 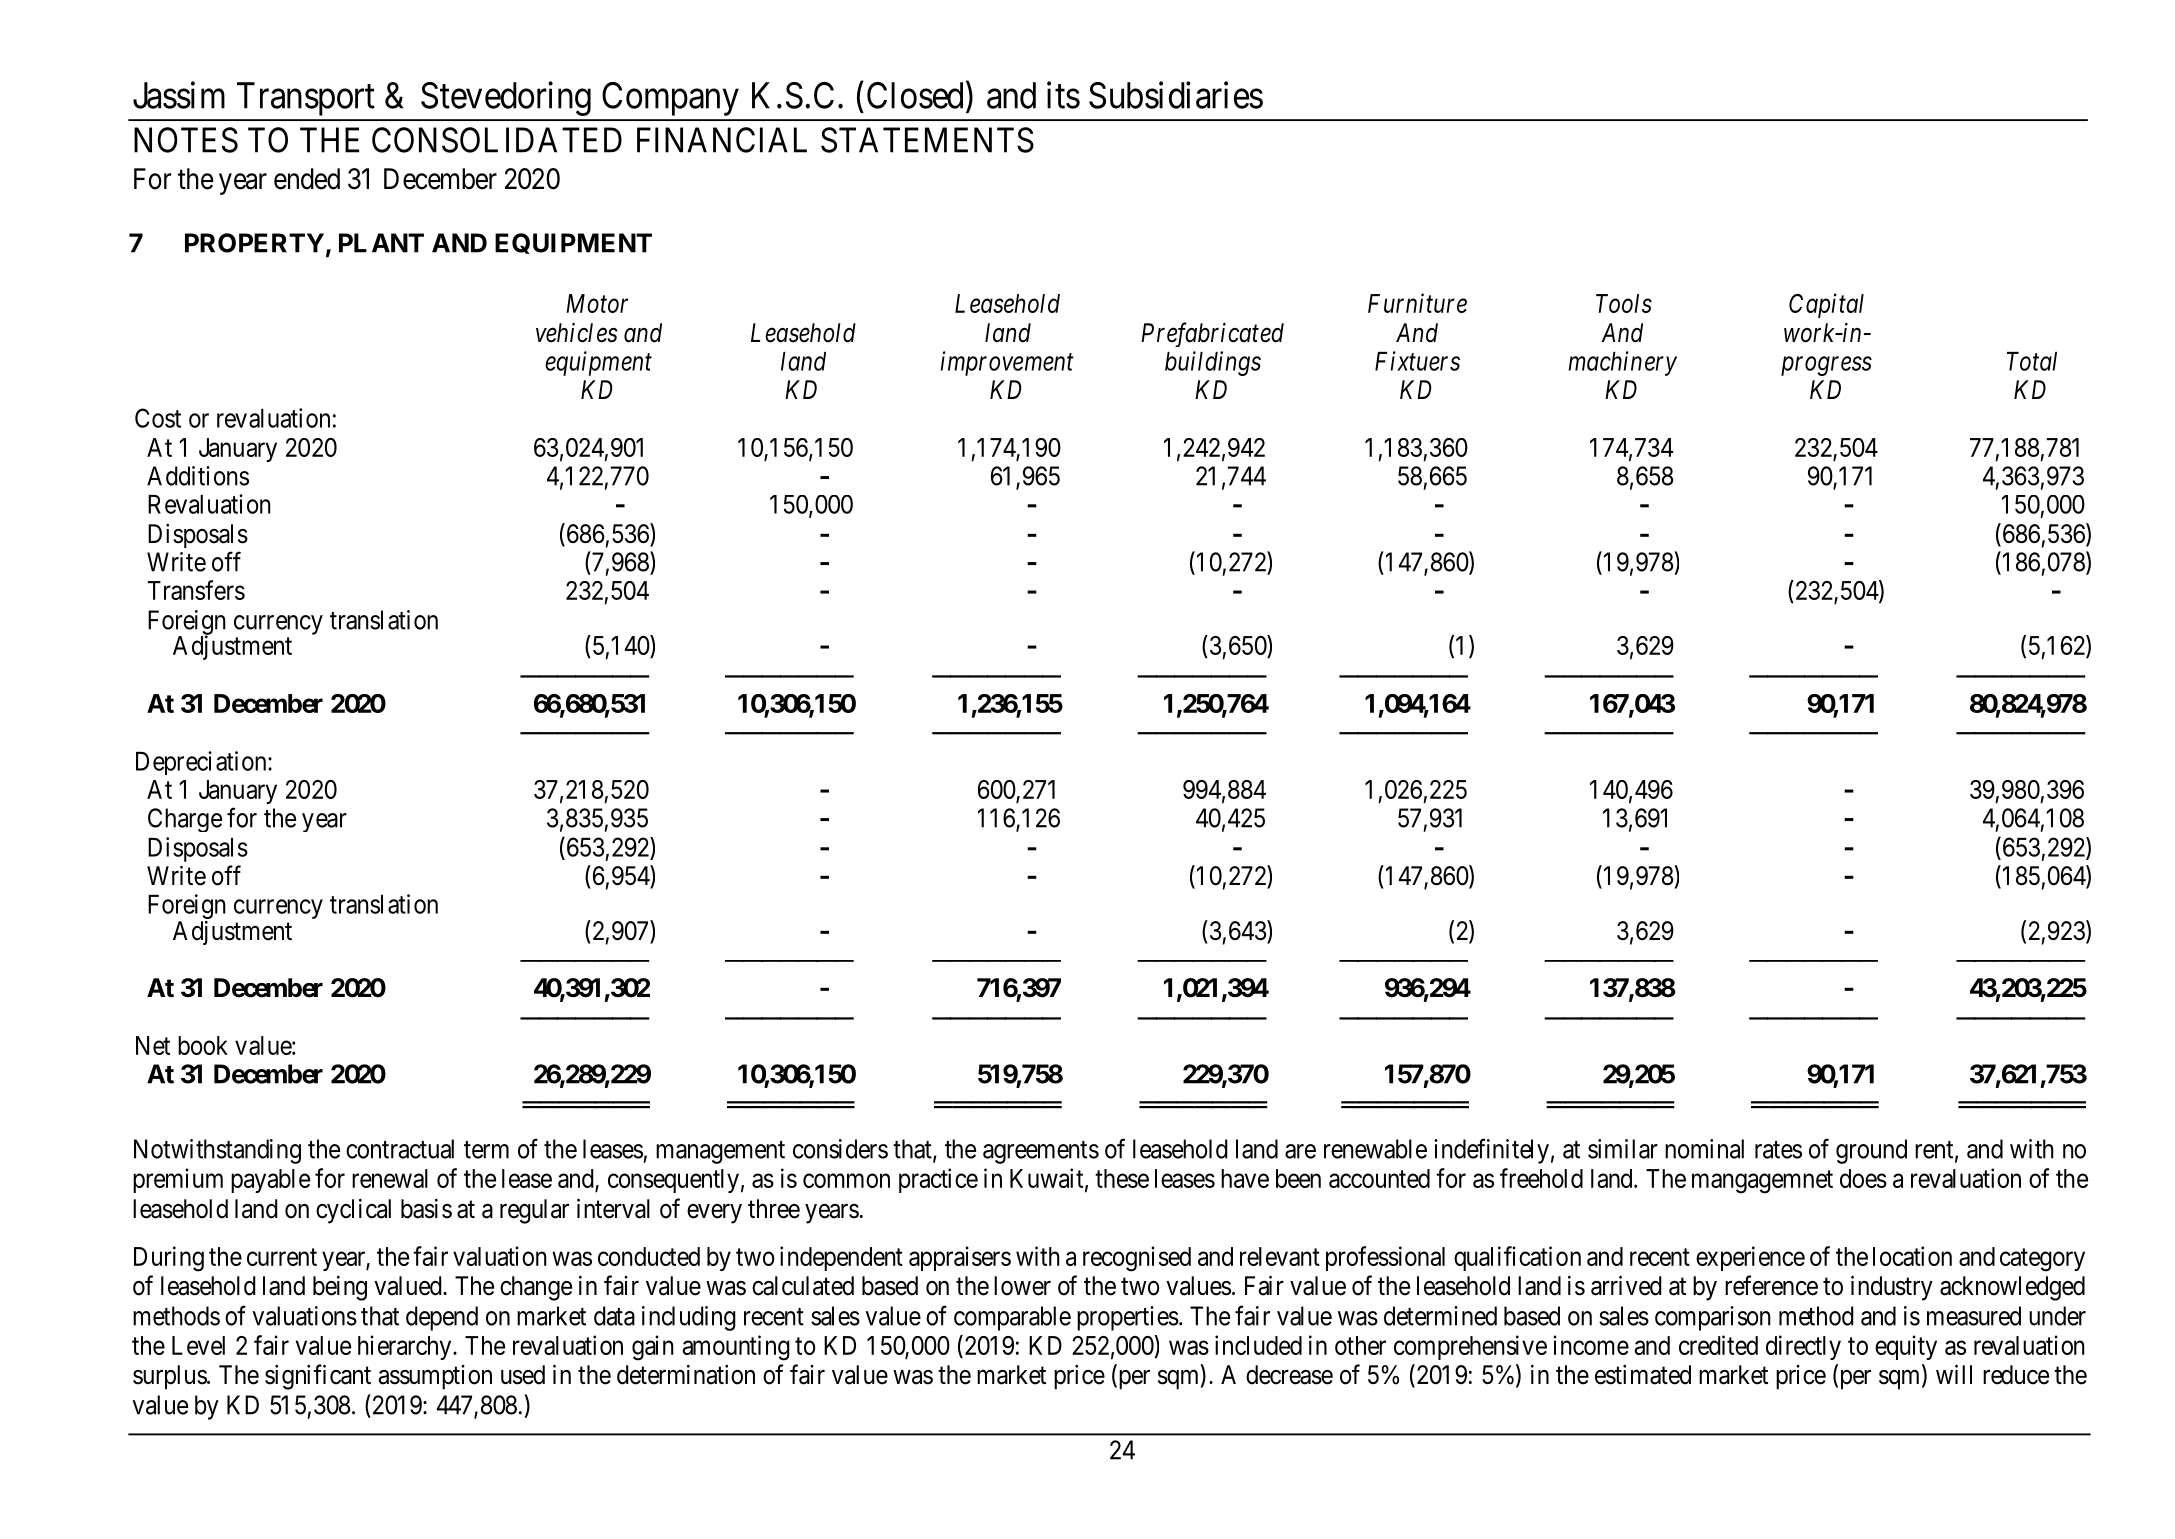 What do you see at coordinates (185, 820) in the screenshot?
I see `Charge` at bounding box center [185, 820].
